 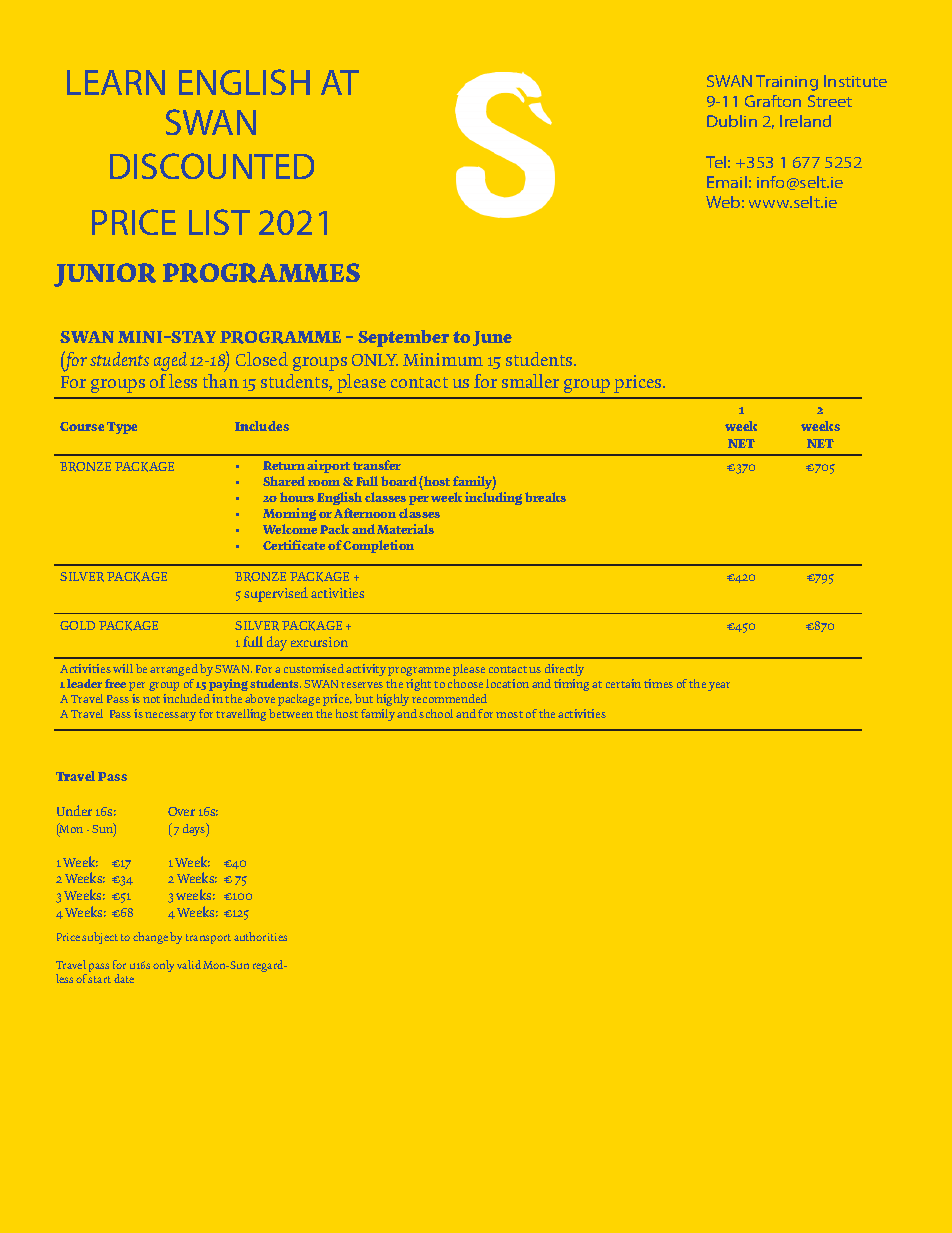 I want to click on Dublin, so click(x=732, y=121).
